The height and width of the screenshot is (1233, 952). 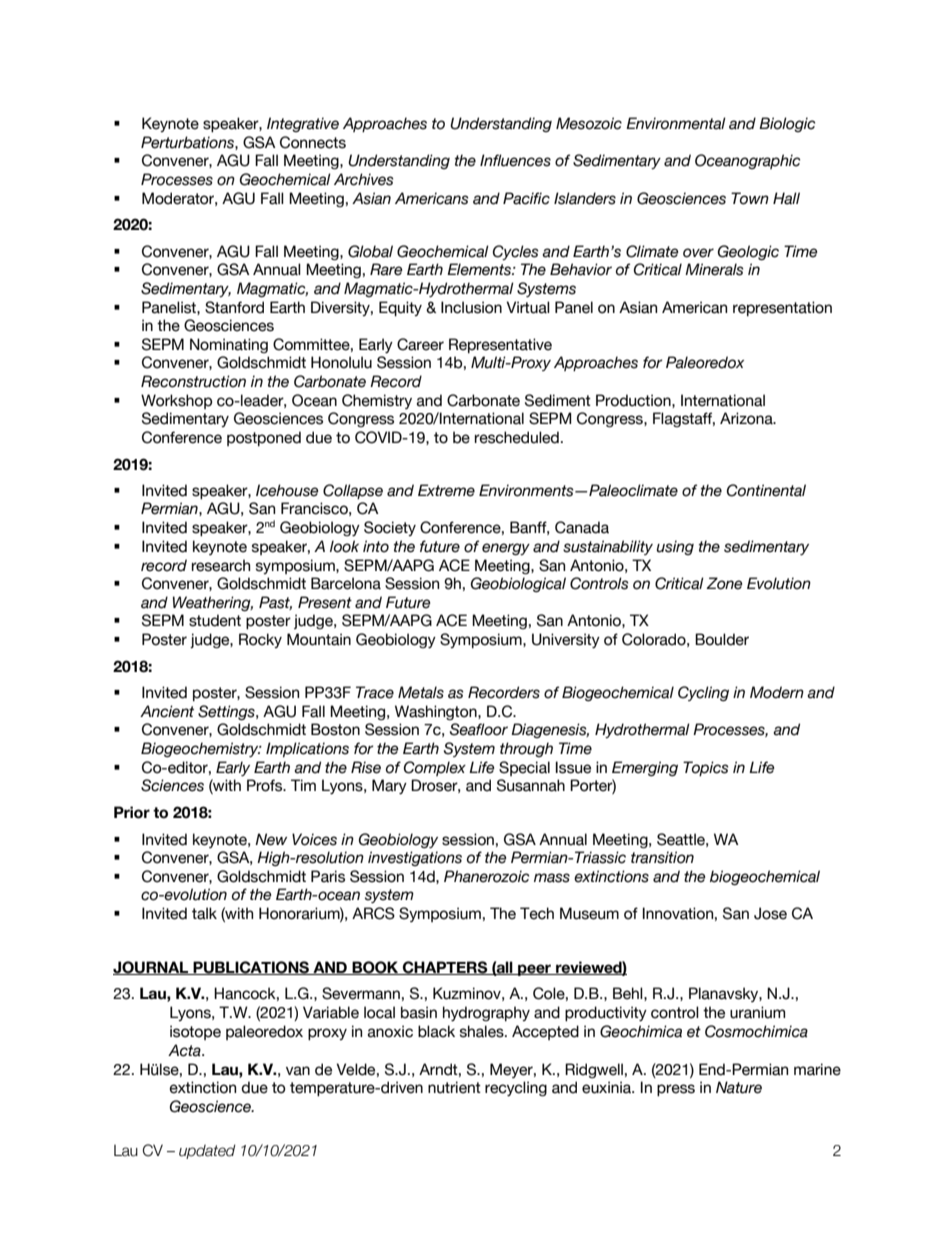 I want to click on nutrient, so click(x=454, y=1087).
